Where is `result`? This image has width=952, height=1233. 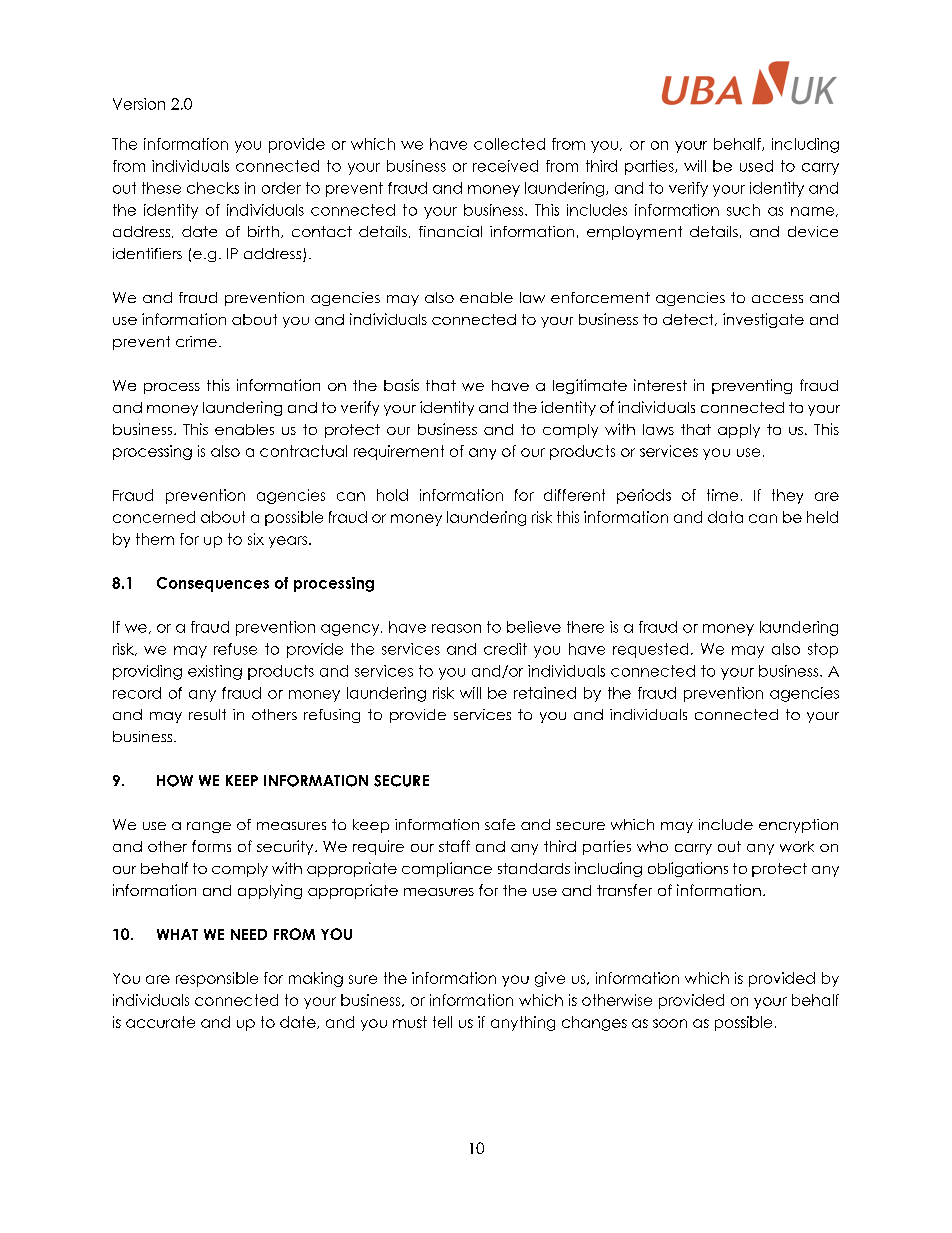 result is located at coordinates (207, 714).
